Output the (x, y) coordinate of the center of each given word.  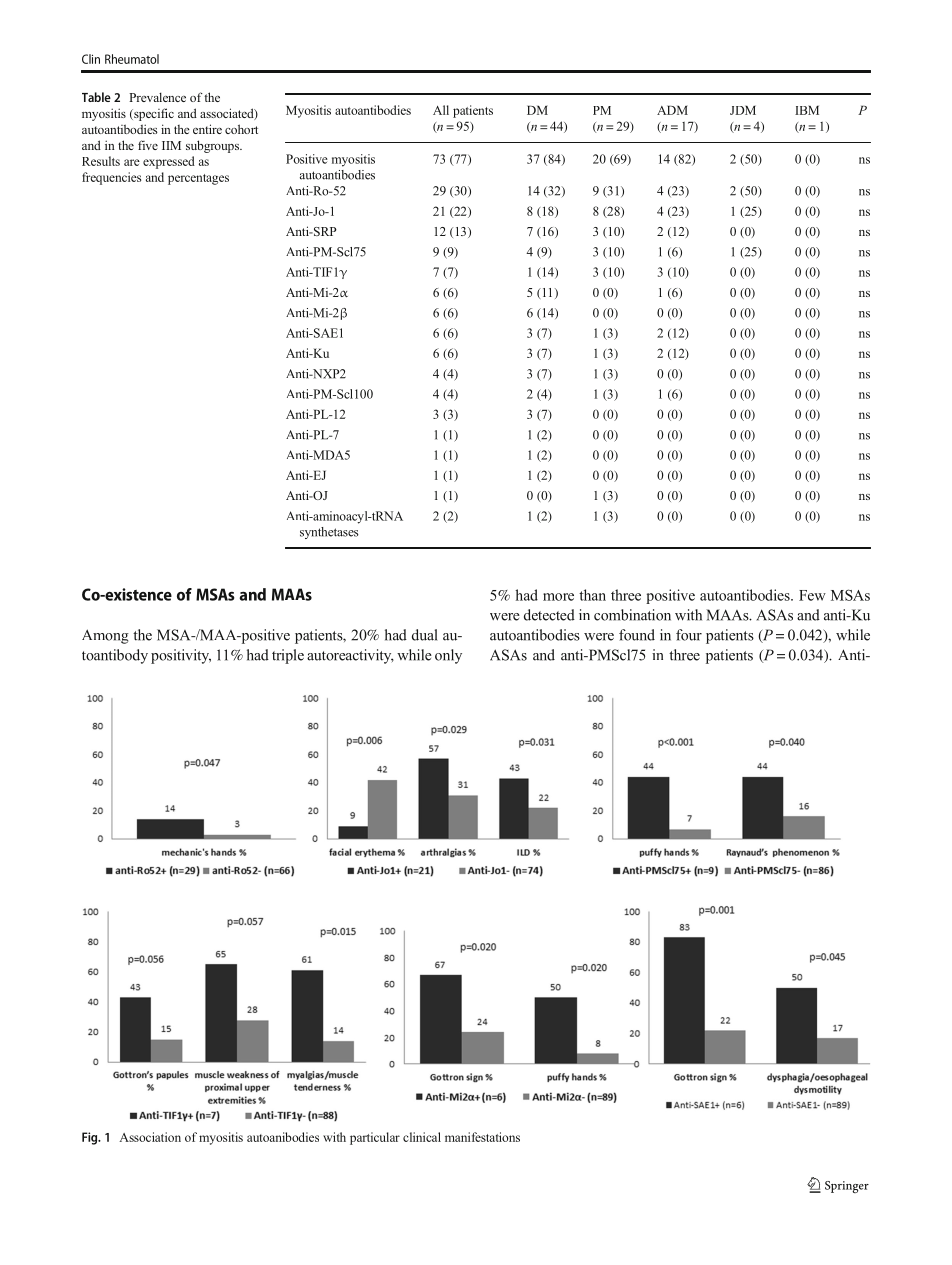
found (637, 635)
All (441, 110)
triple (288, 656)
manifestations (482, 1137)
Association (150, 1137)
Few (812, 595)
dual (425, 635)
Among (105, 636)
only (448, 656)
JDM (743, 110)
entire (207, 129)
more (558, 597)
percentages (198, 179)
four (689, 635)
